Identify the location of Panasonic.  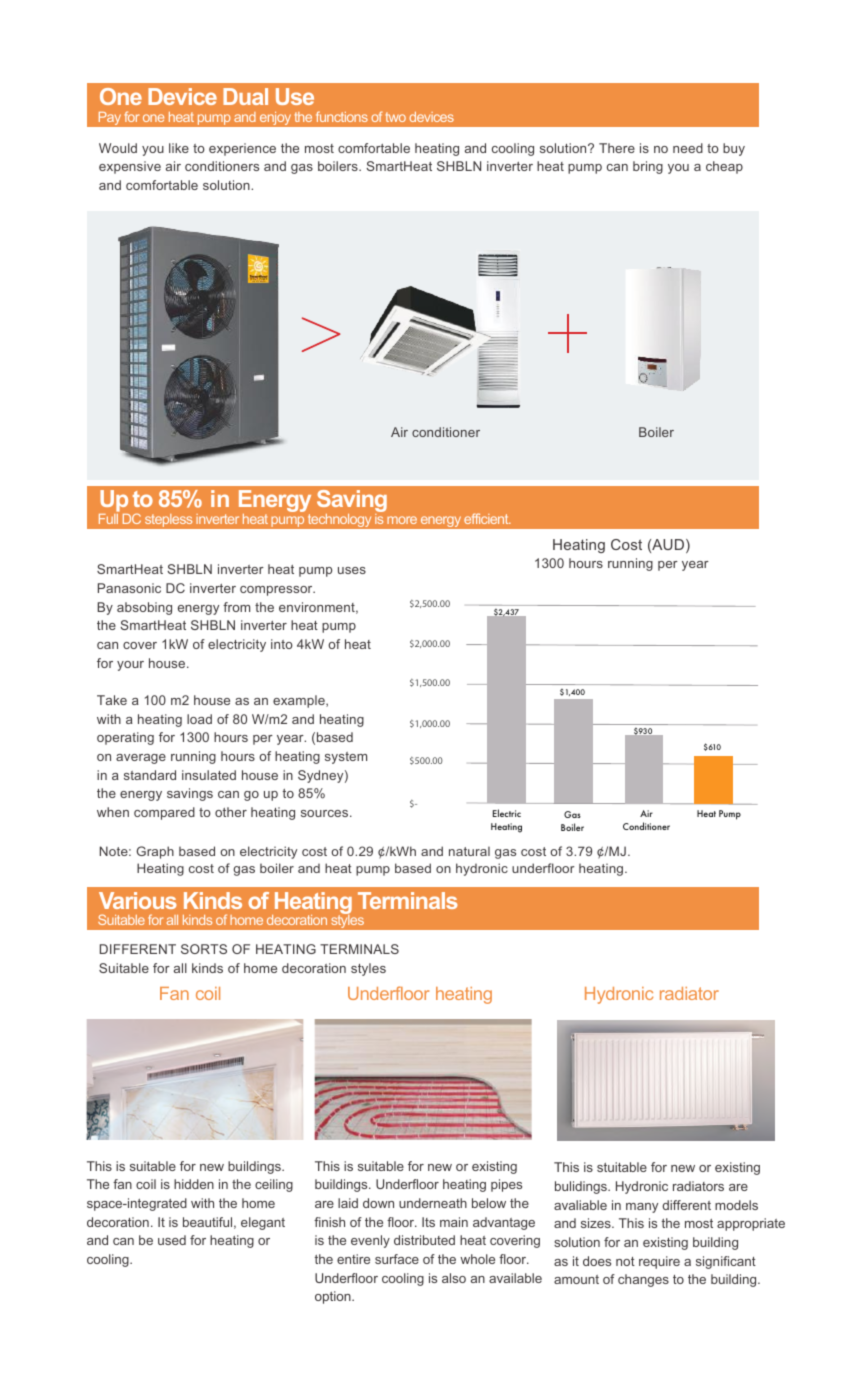
(129, 588).
